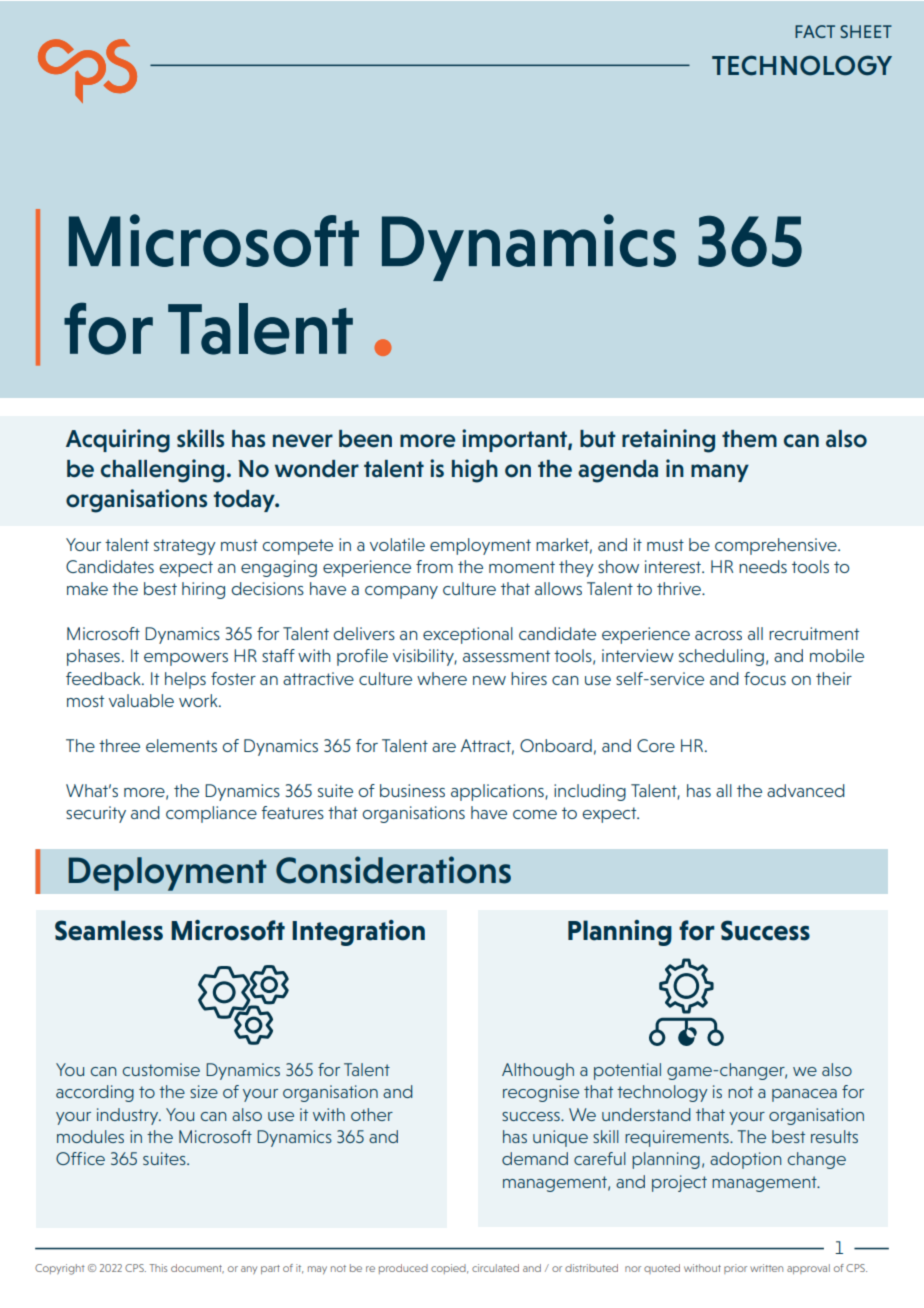  What do you see at coordinates (186, 659) in the page?
I see `empowers` at bounding box center [186, 659].
